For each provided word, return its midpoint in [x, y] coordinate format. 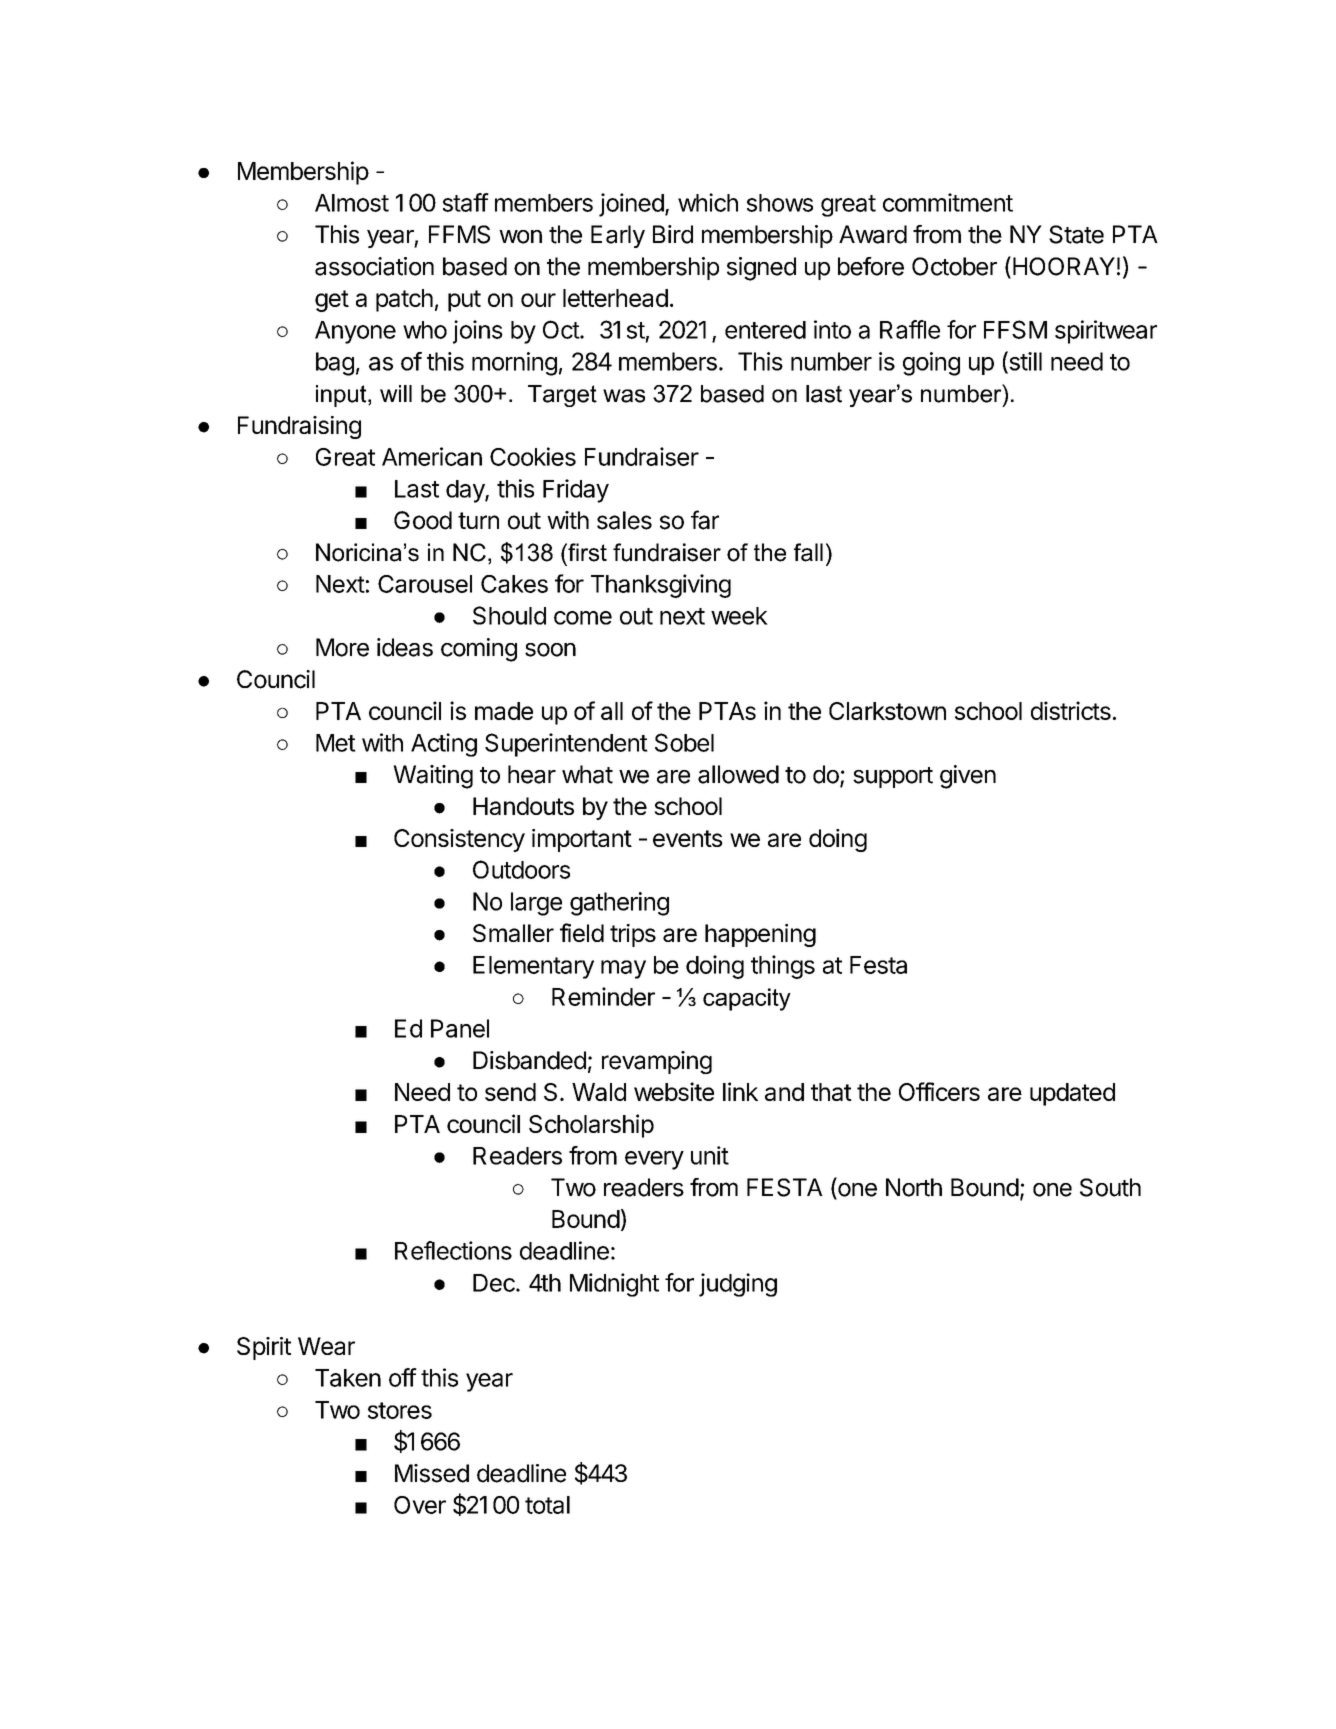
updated [1072, 1094]
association [374, 266]
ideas [405, 647]
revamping [657, 1062]
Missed [432, 1473]
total [547, 1505]
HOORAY [1064, 266]
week [739, 616]
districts [1071, 710]
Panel [460, 1028]
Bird [673, 234]
